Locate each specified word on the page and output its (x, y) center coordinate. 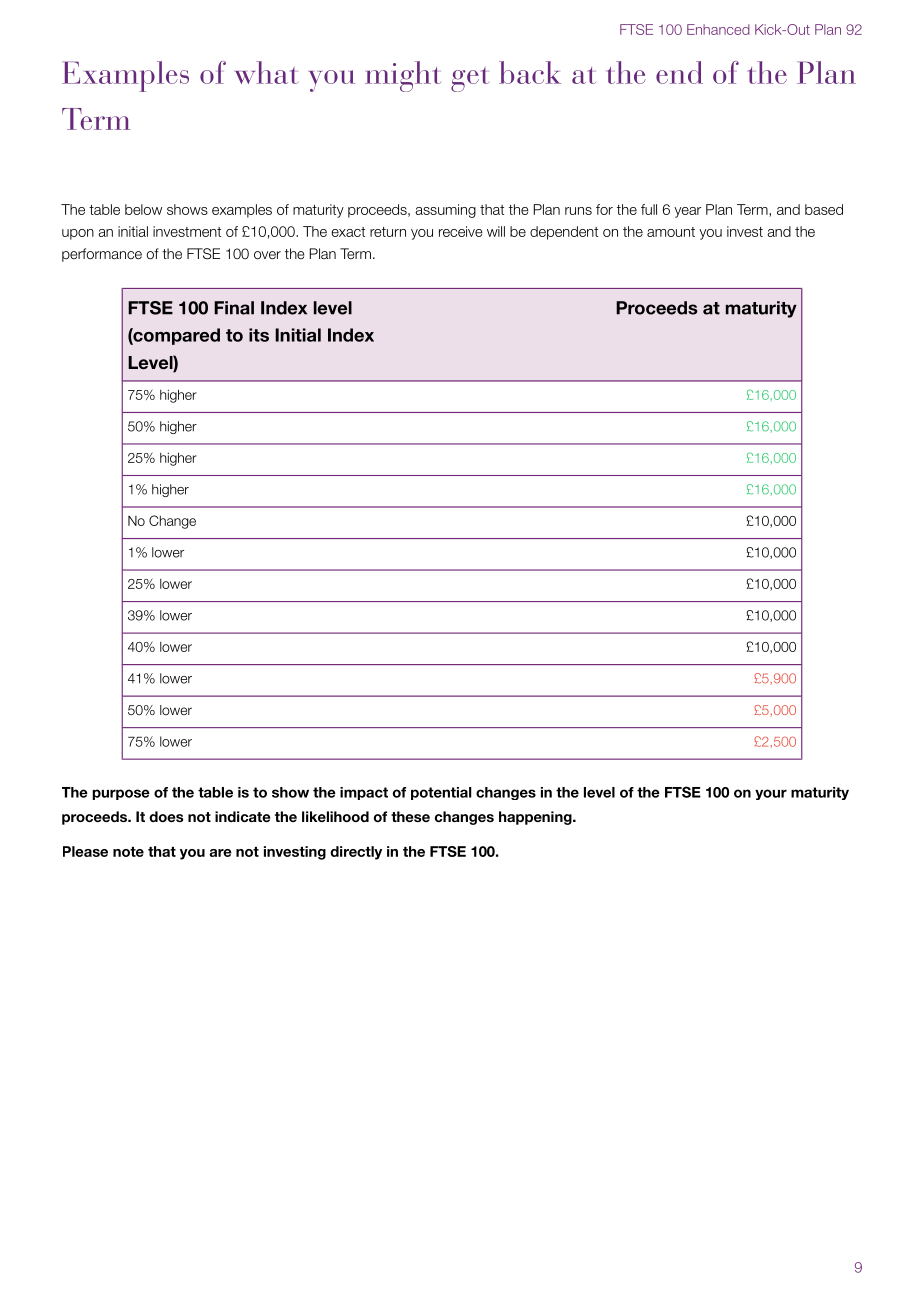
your (771, 794)
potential (441, 793)
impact (364, 793)
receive (461, 231)
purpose (121, 794)
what (266, 72)
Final (234, 308)
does (166, 816)
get (470, 79)
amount (671, 232)
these (410, 816)
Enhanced (718, 29)
